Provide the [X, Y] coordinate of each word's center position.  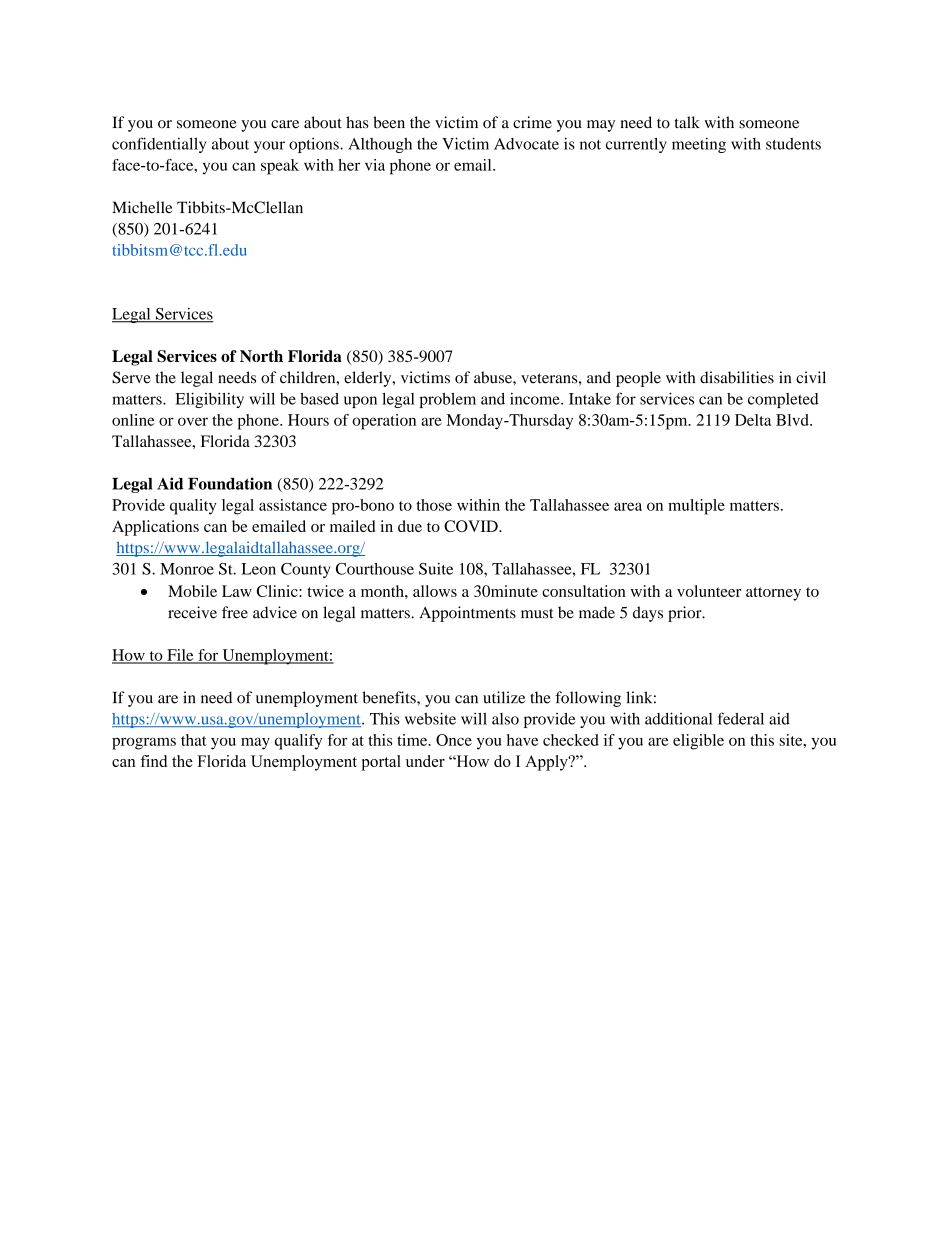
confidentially [159, 145]
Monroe [187, 569]
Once [454, 740]
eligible [698, 742]
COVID [472, 526]
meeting [699, 145]
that [194, 740]
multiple [696, 507]
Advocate [526, 144]
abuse [494, 377]
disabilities [737, 377]
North [261, 356]
